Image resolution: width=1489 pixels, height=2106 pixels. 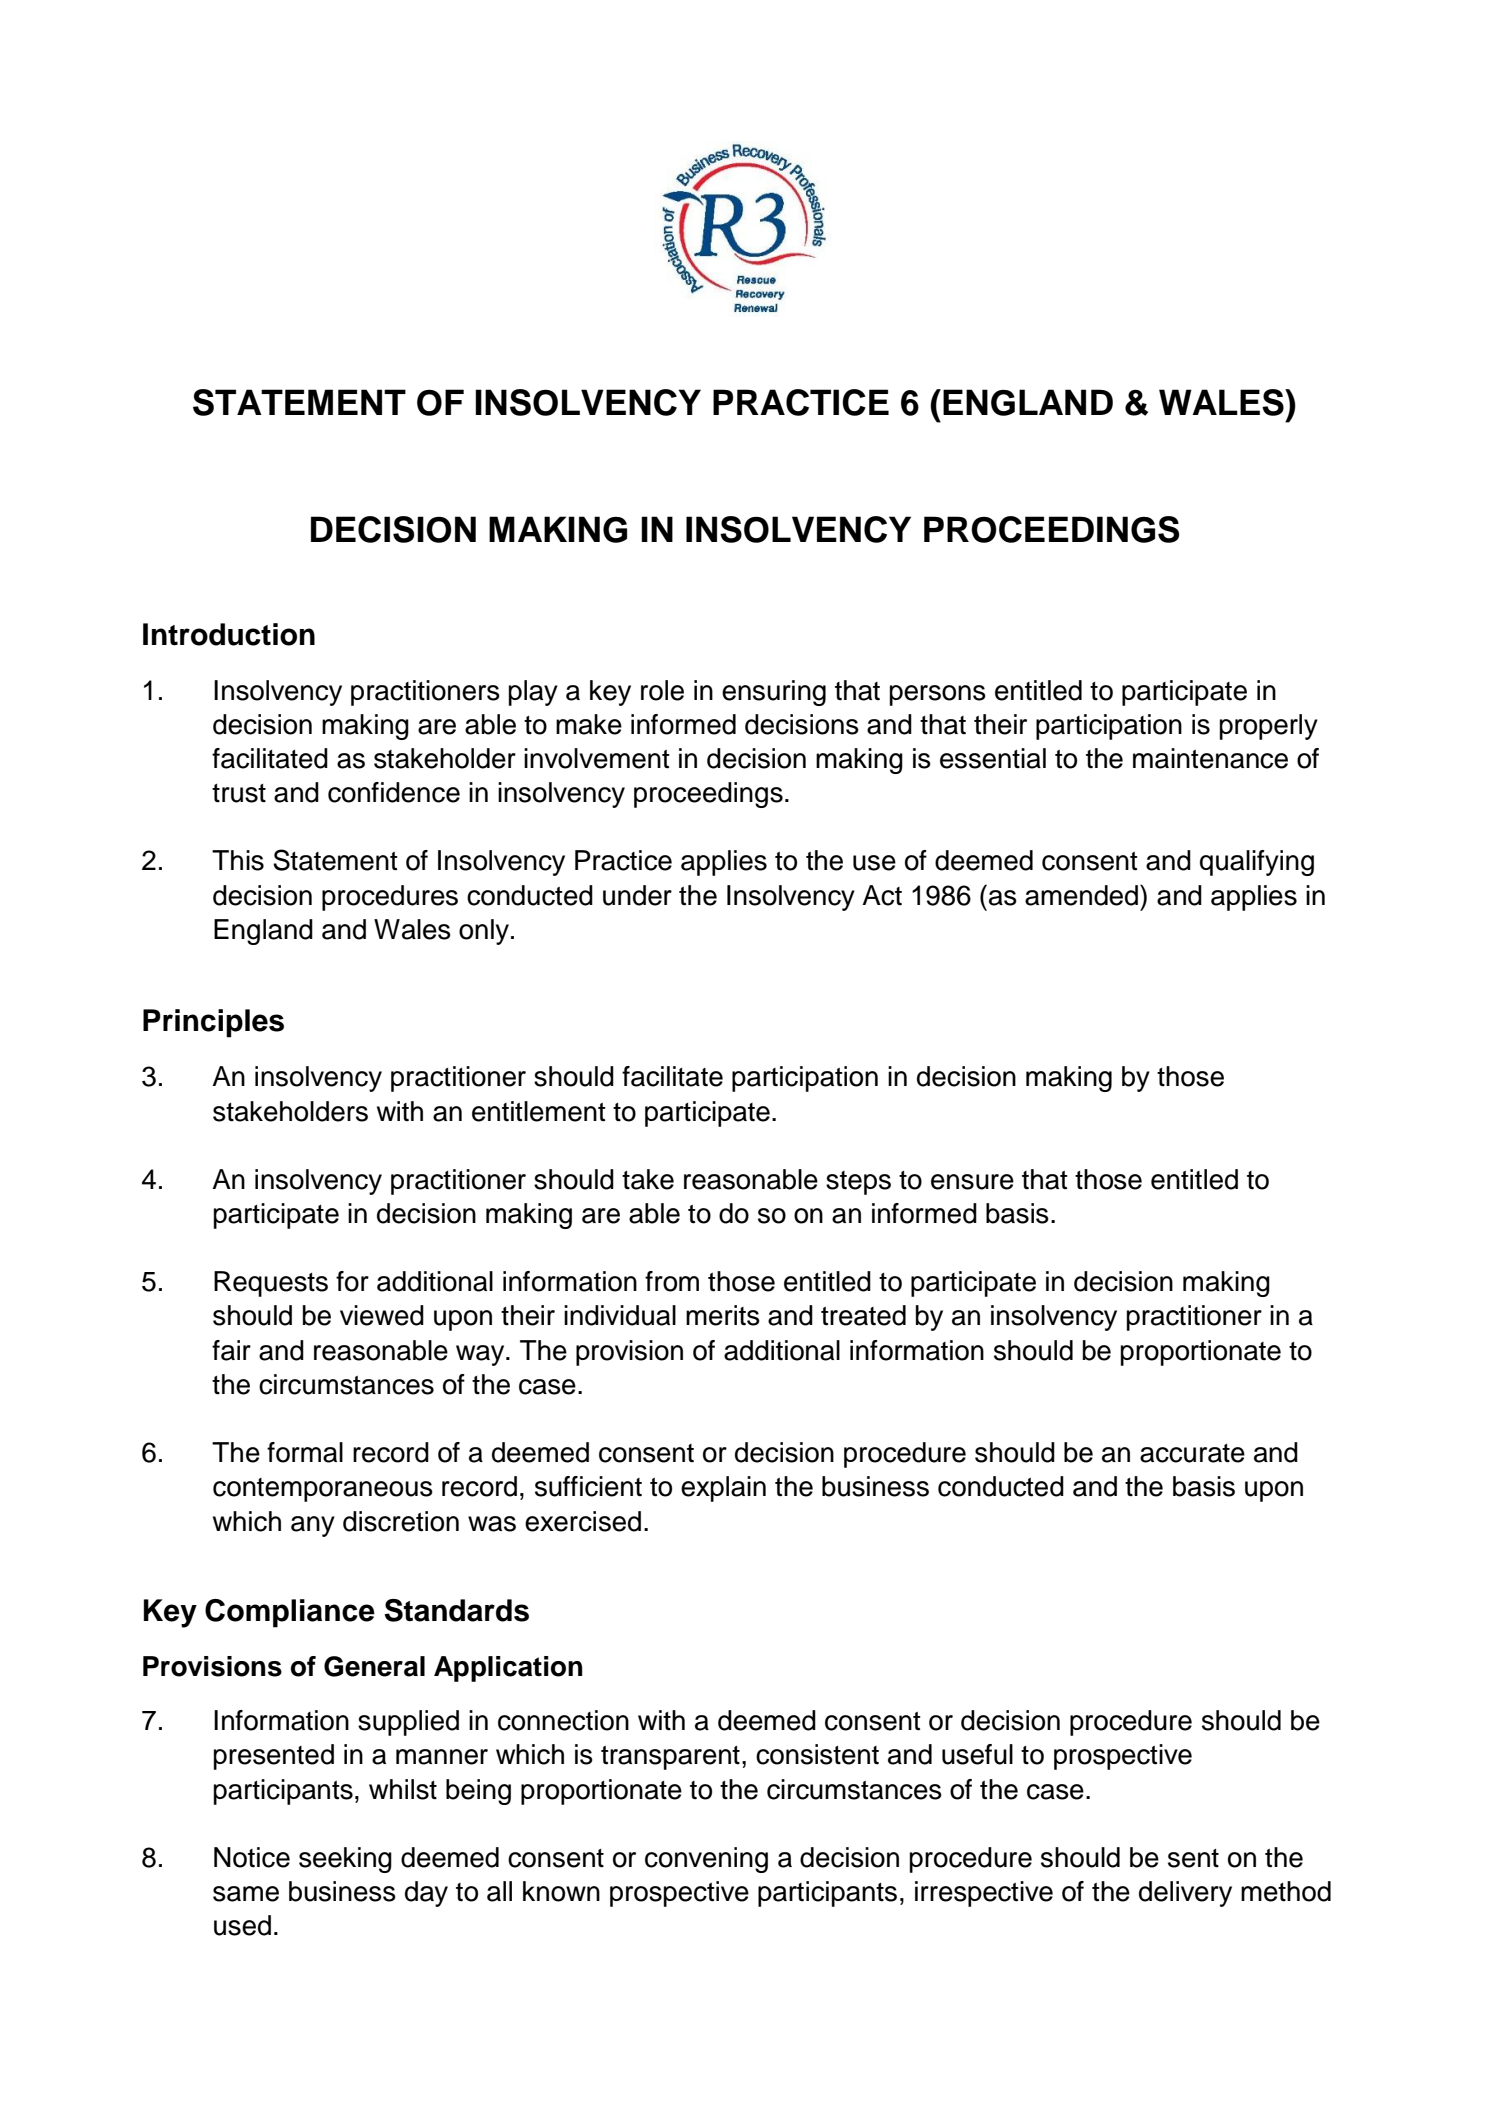 I want to click on convening, so click(x=706, y=1860).
